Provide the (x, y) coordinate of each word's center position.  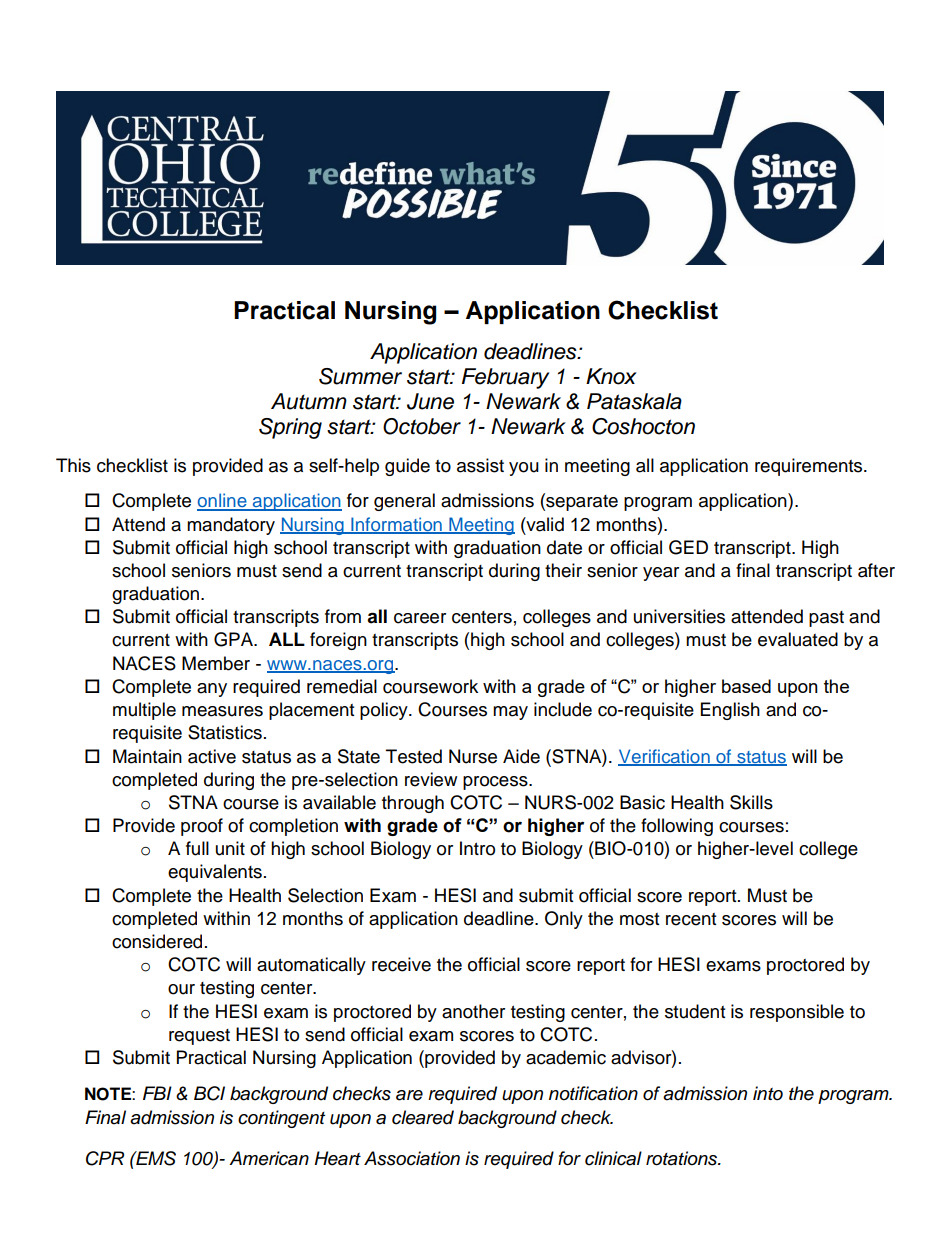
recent (691, 919)
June (430, 401)
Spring (290, 428)
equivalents (215, 873)
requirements (810, 467)
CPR (105, 1158)
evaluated (798, 639)
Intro (477, 848)
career (420, 618)
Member (216, 663)
